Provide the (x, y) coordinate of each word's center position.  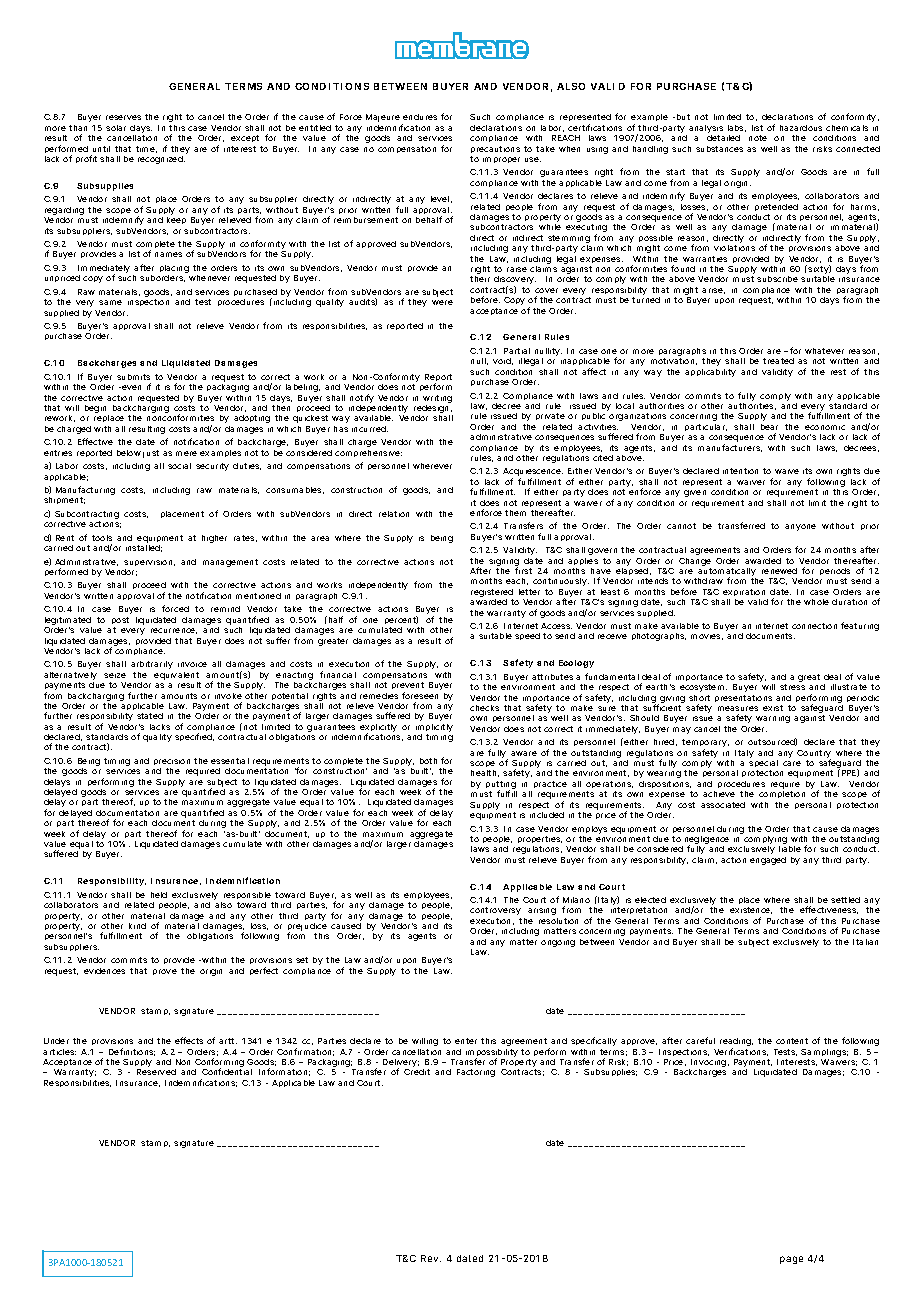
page (791, 1260)
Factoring (476, 1073)
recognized (161, 160)
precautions (495, 149)
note (758, 138)
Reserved (156, 1072)
